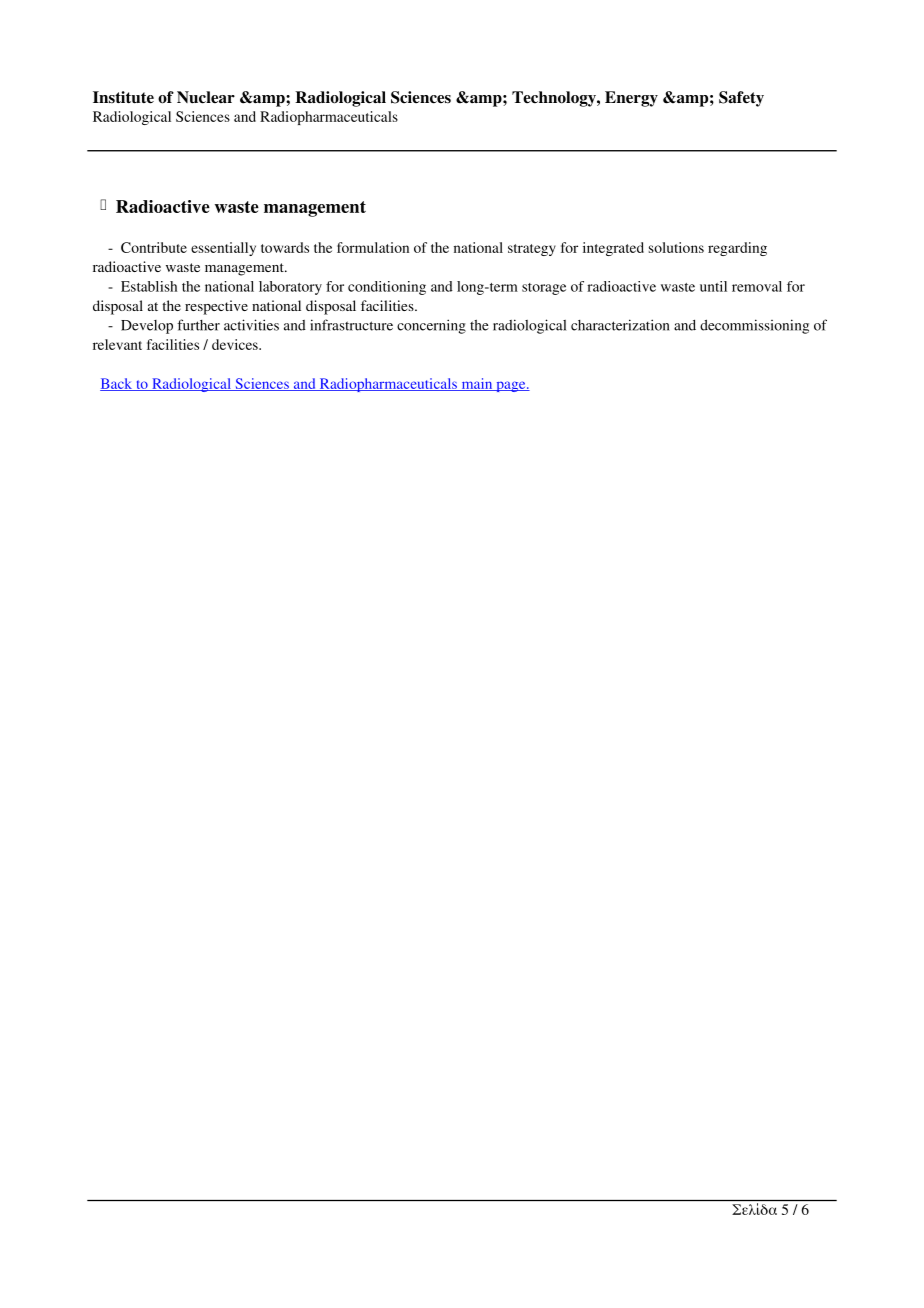  Describe the element at coordinates (206, 97) in the document. I see `Nuclear` at that location.
